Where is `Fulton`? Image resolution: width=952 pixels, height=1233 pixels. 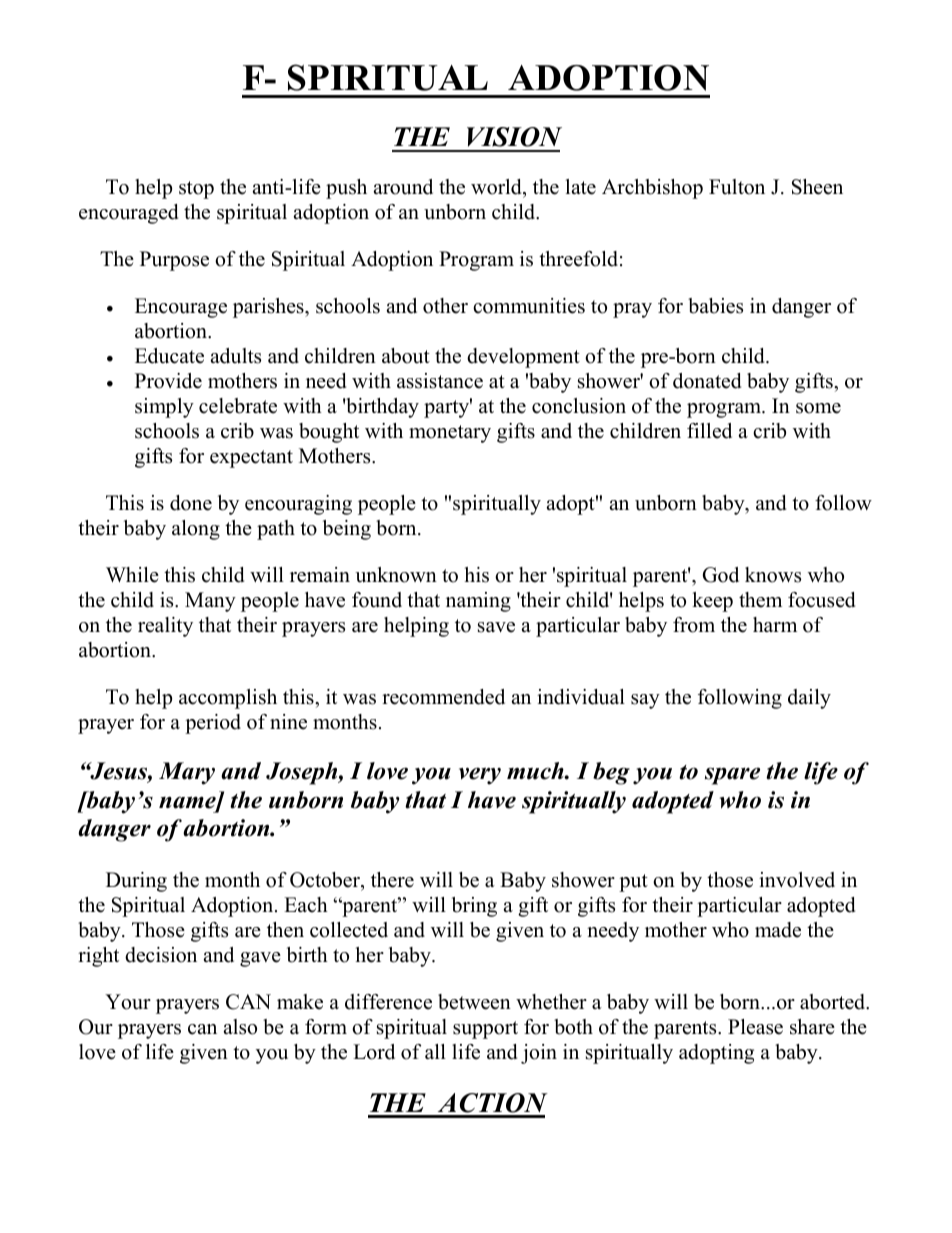 Fulton is located at coordinates (737, 187).
